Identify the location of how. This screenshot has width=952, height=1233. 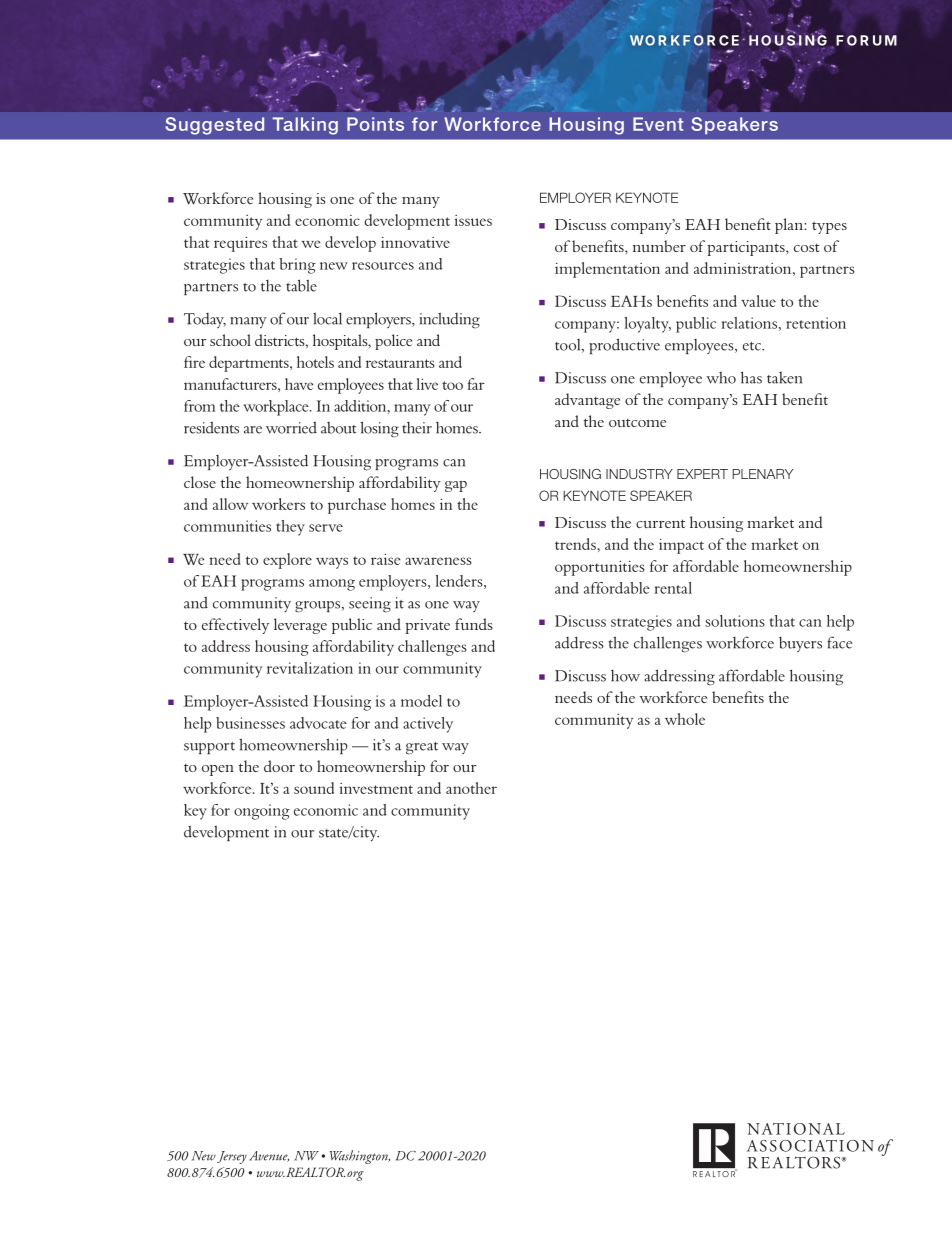
(625, 676).
